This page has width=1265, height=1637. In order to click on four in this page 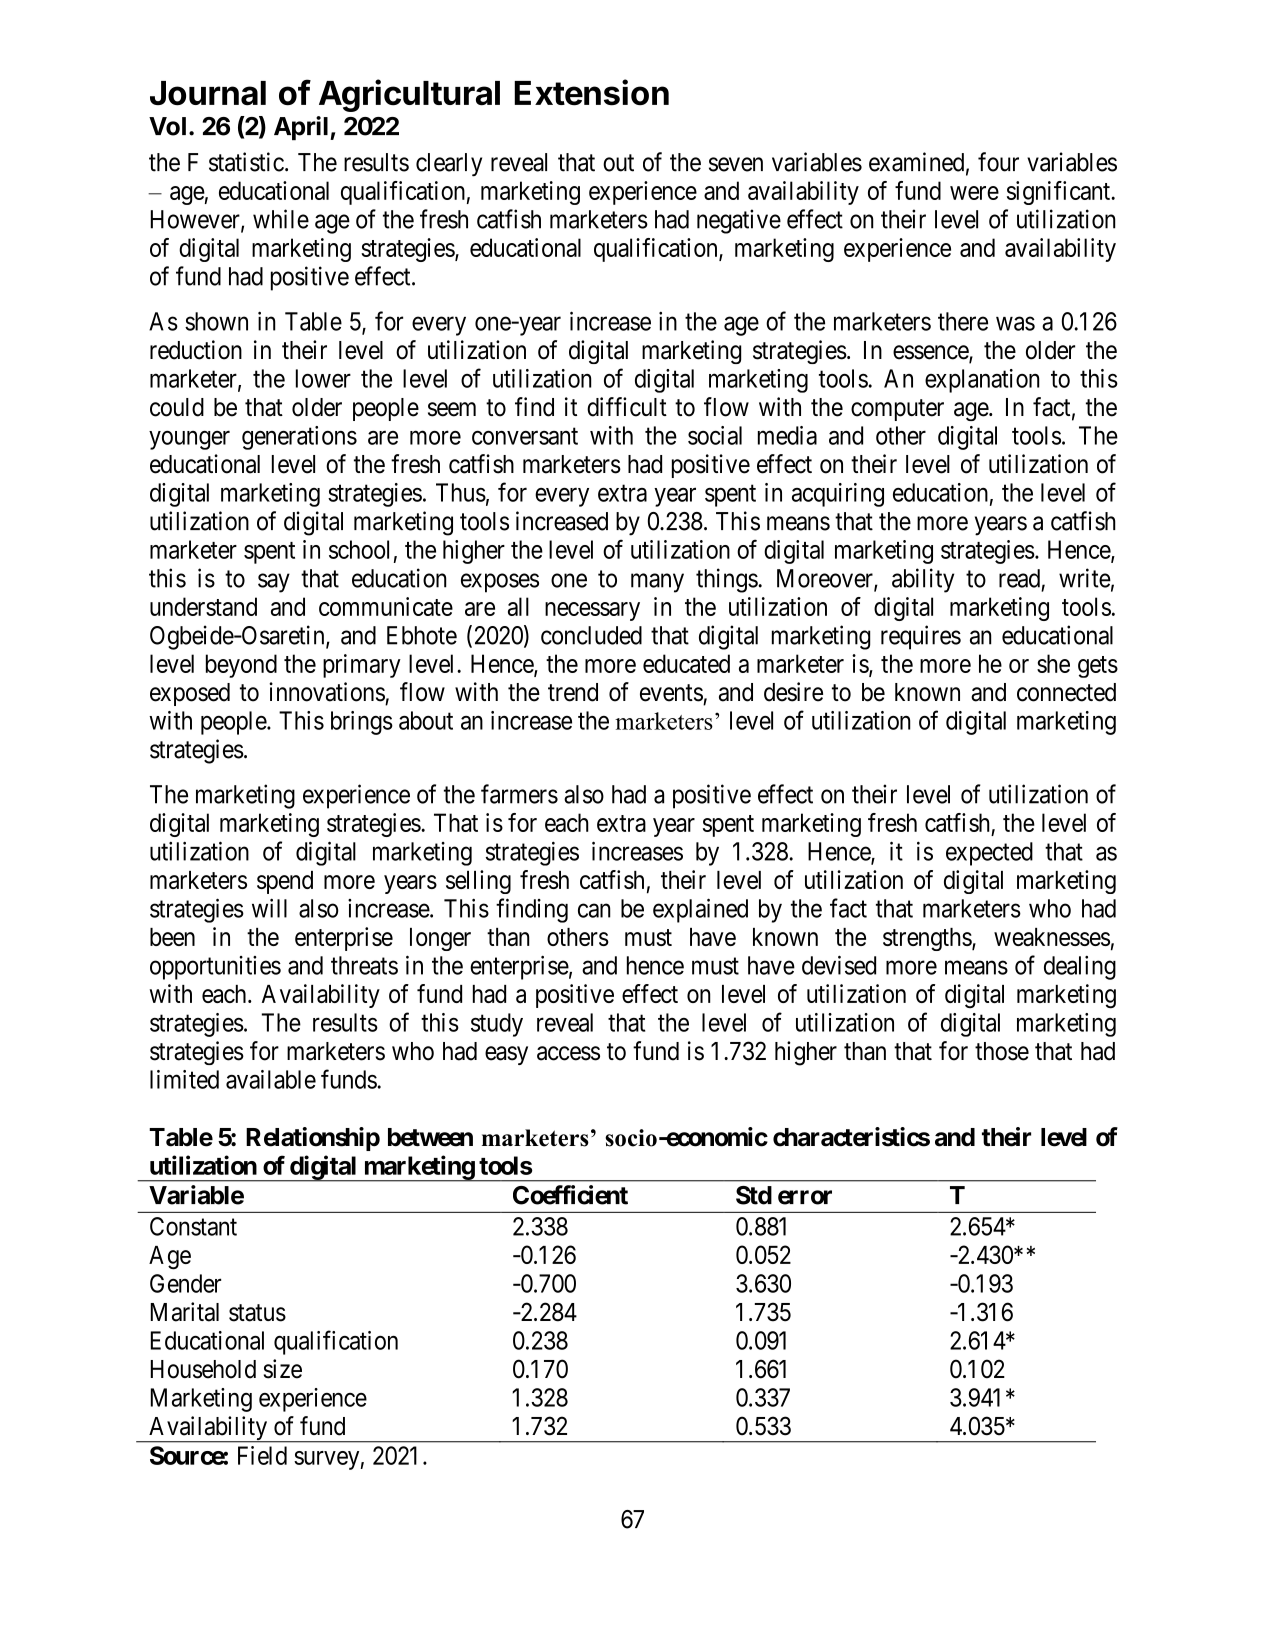, I will do `click(998, 162)`.
